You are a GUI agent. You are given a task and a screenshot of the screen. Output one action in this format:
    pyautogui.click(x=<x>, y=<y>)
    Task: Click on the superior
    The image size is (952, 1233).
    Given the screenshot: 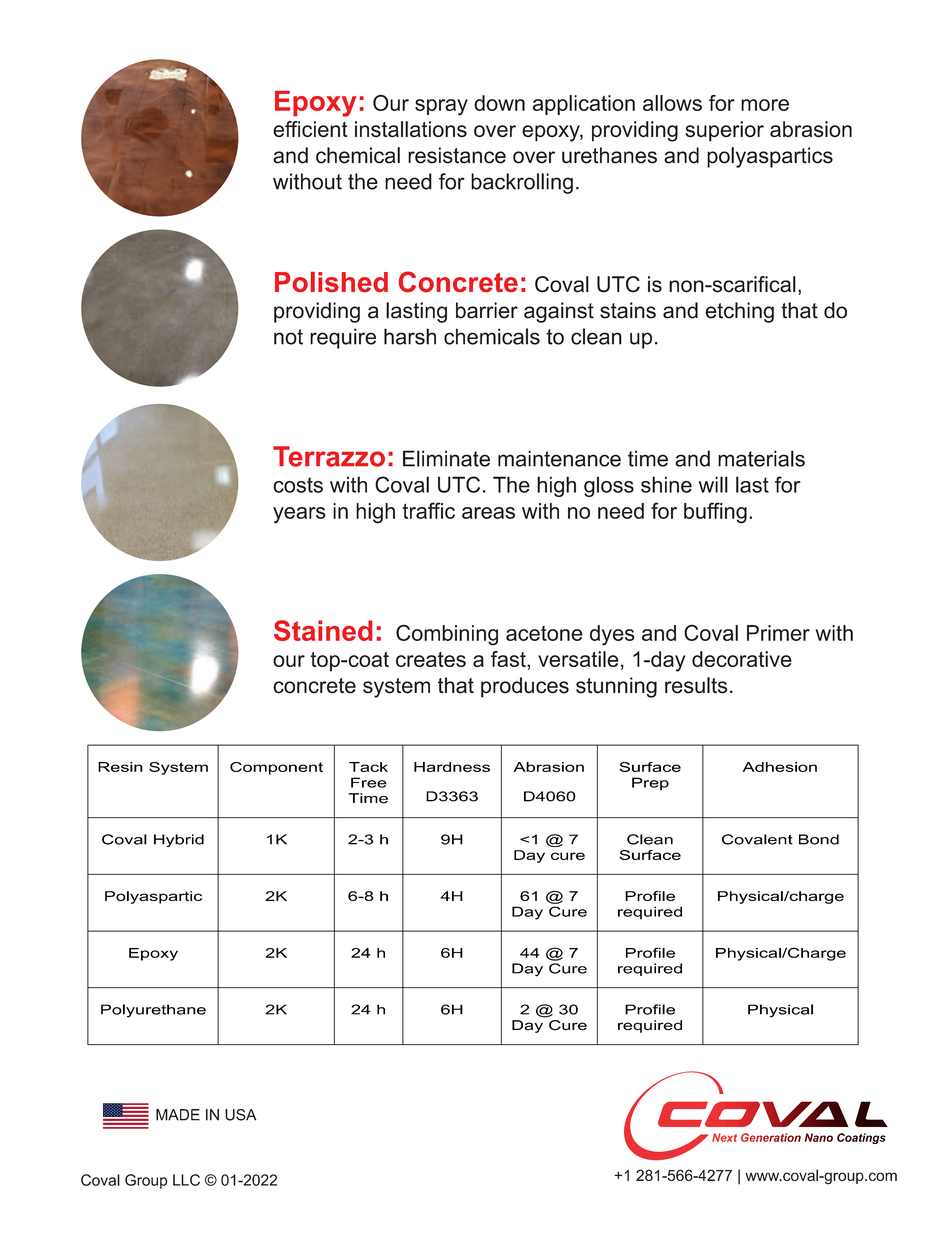 What is the action you would take?
    pyautogui.click(x=724, y=131)
